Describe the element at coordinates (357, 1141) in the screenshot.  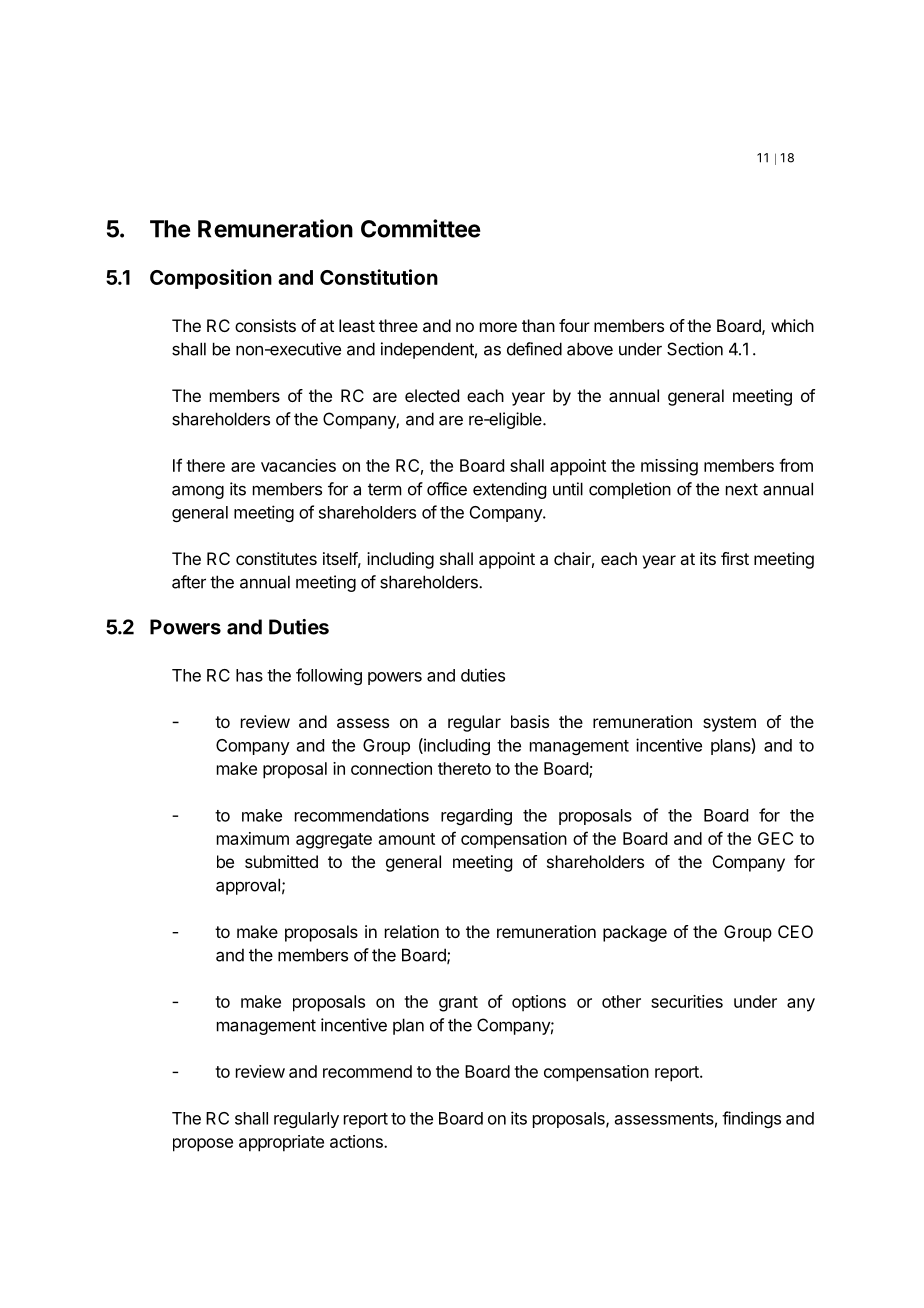
I see `actions` at that location.
